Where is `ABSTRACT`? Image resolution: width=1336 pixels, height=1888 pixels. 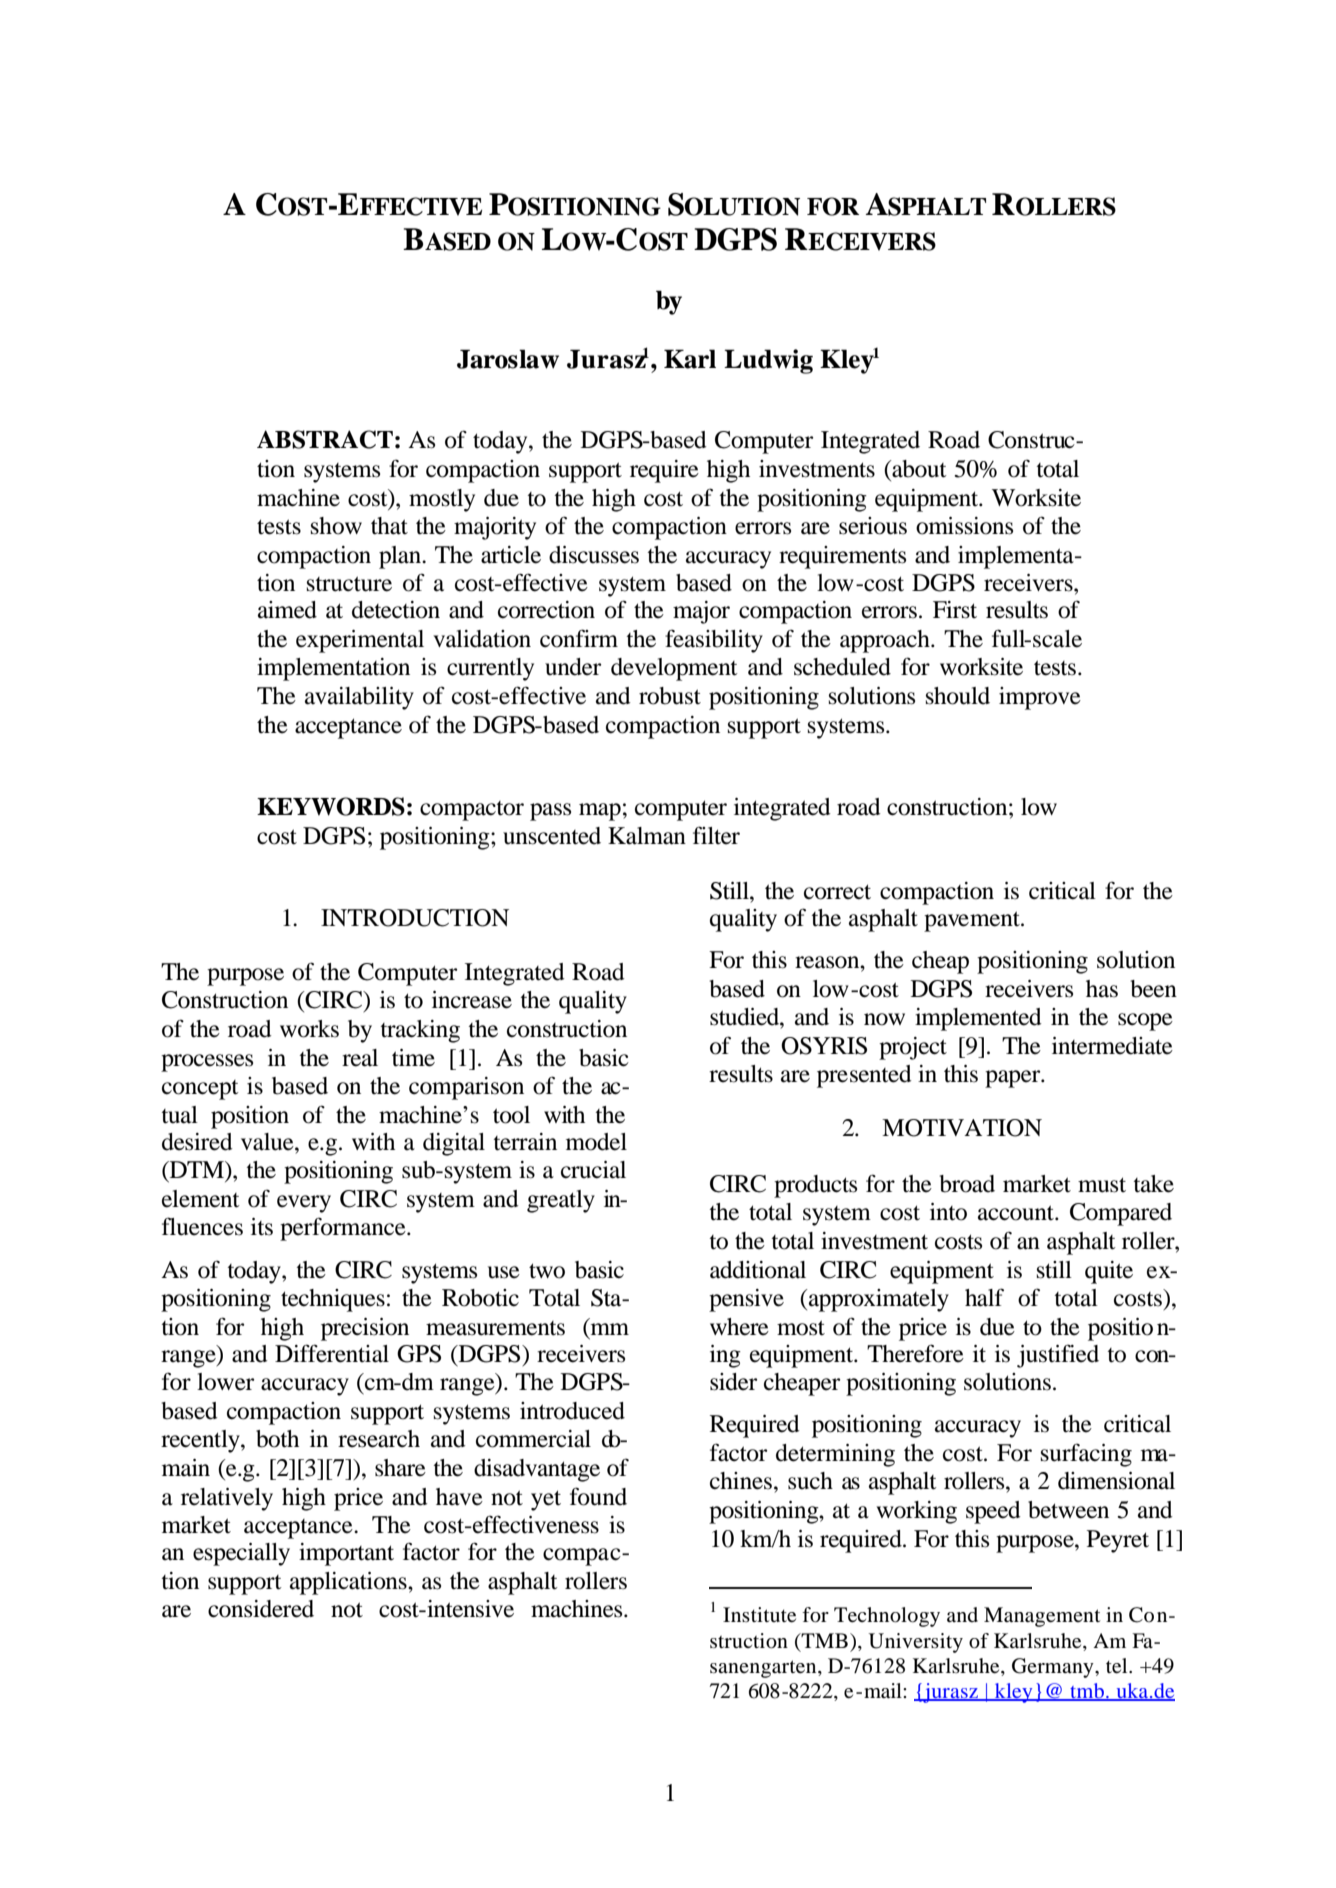
ABSTRACT is located at coordinates (325, 439).
